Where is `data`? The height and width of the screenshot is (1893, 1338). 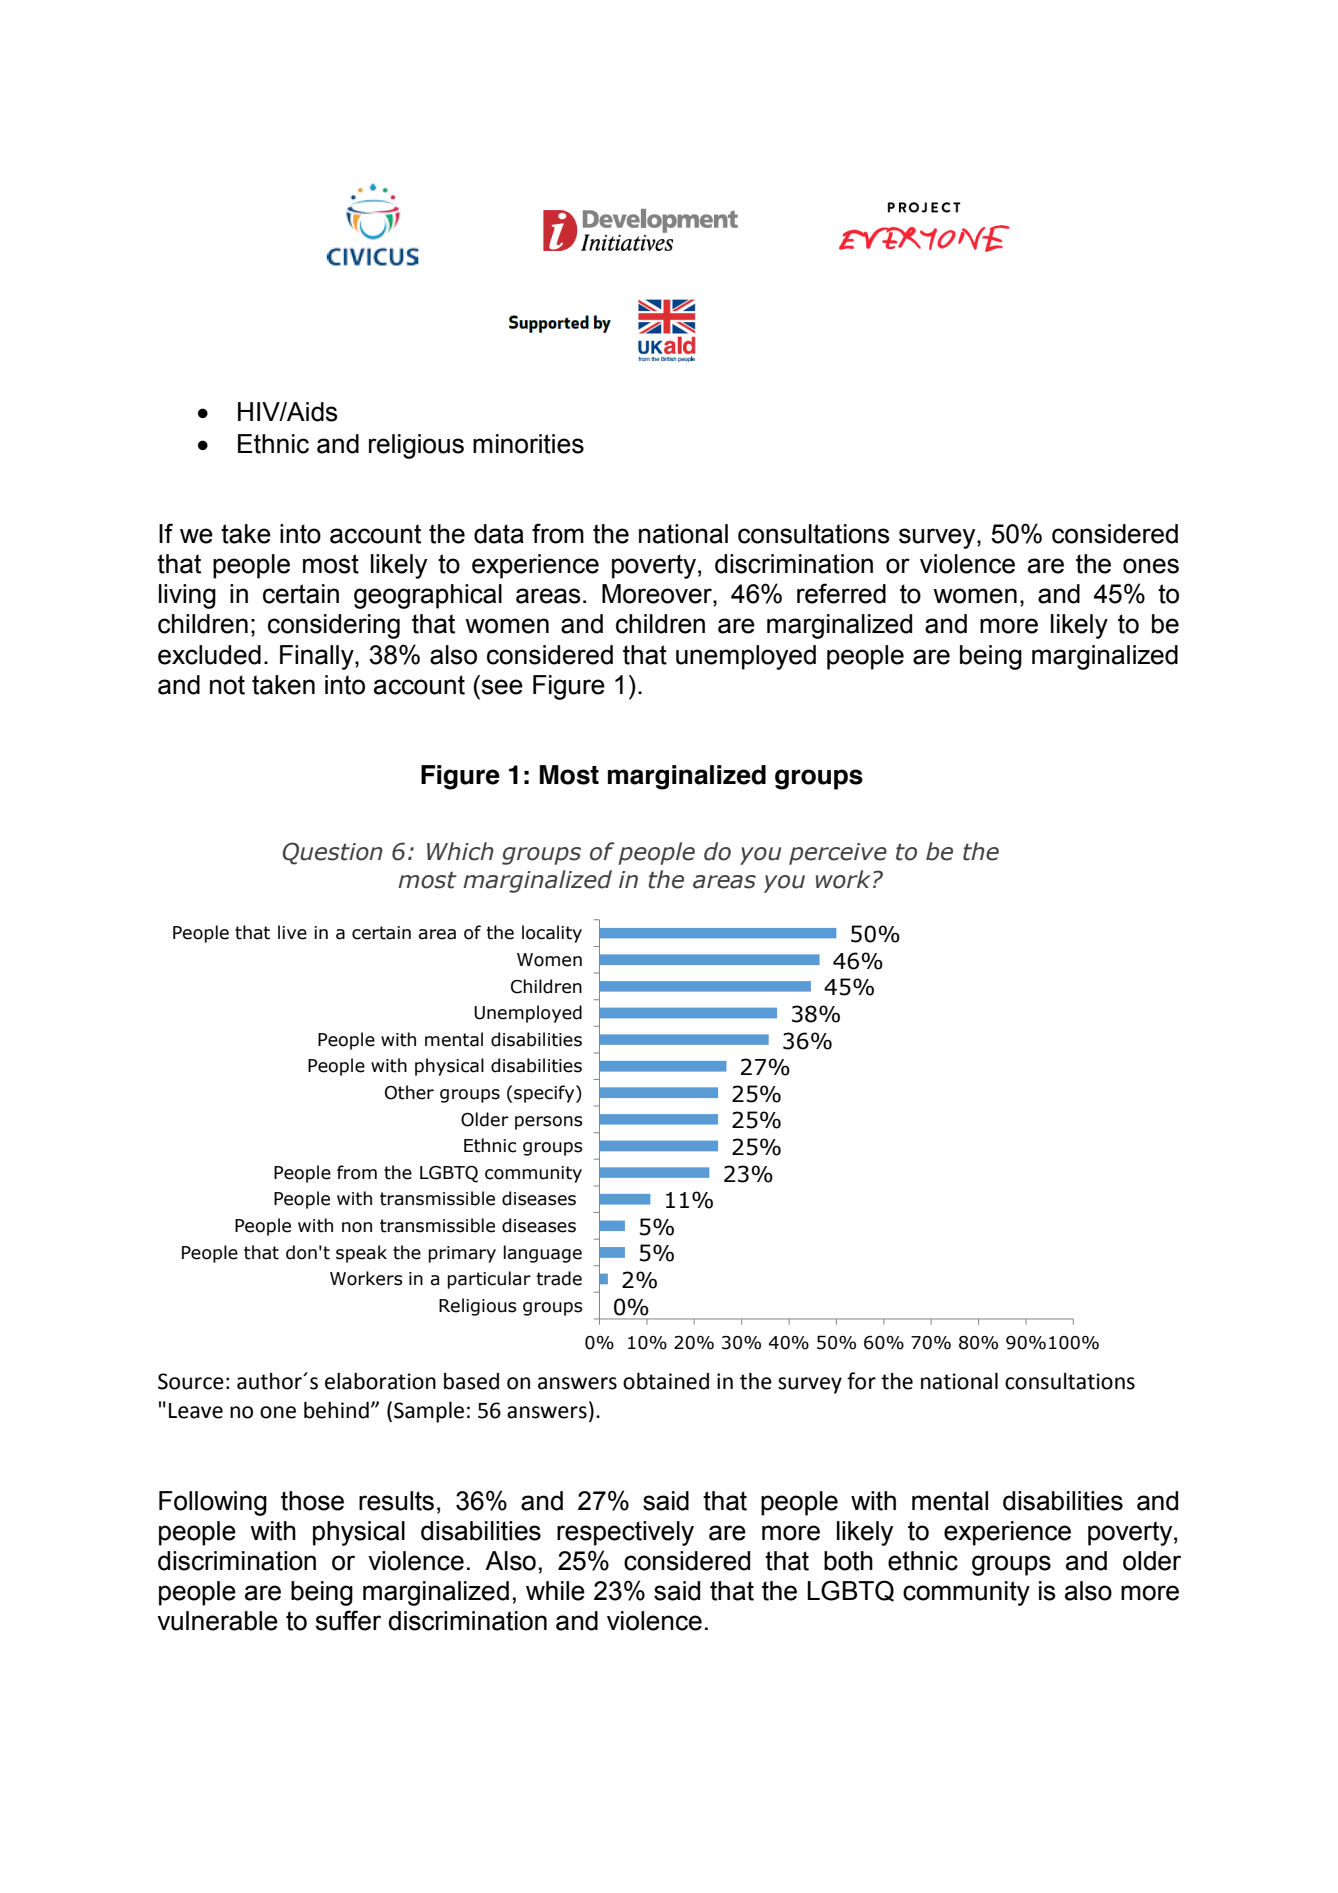 data is located at coordinates (499, 534).
